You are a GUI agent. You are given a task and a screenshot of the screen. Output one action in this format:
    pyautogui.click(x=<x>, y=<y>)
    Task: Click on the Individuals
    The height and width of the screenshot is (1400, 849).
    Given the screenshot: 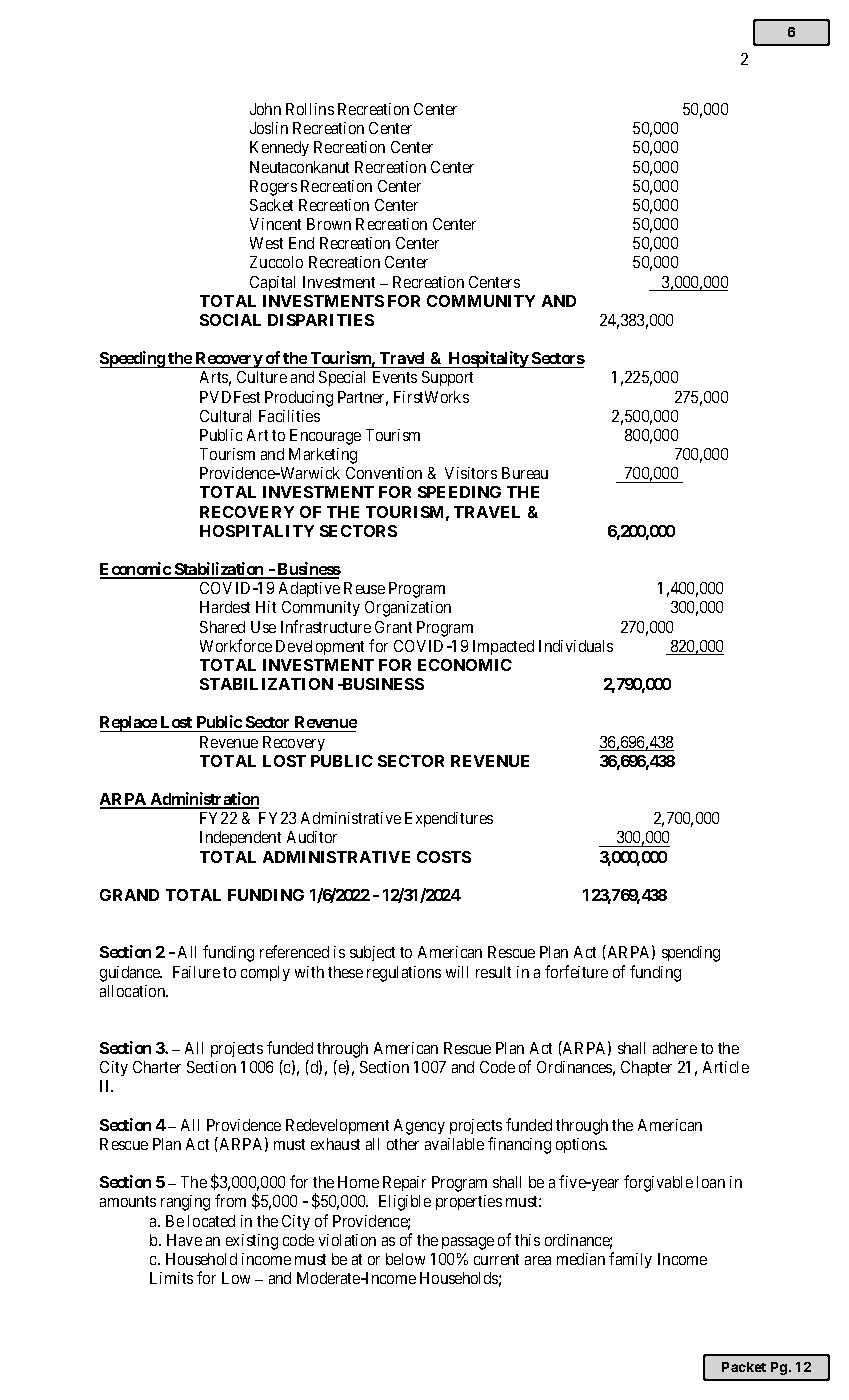 What is the action you would take?
    pyautogui.click(x=576, y=646)
